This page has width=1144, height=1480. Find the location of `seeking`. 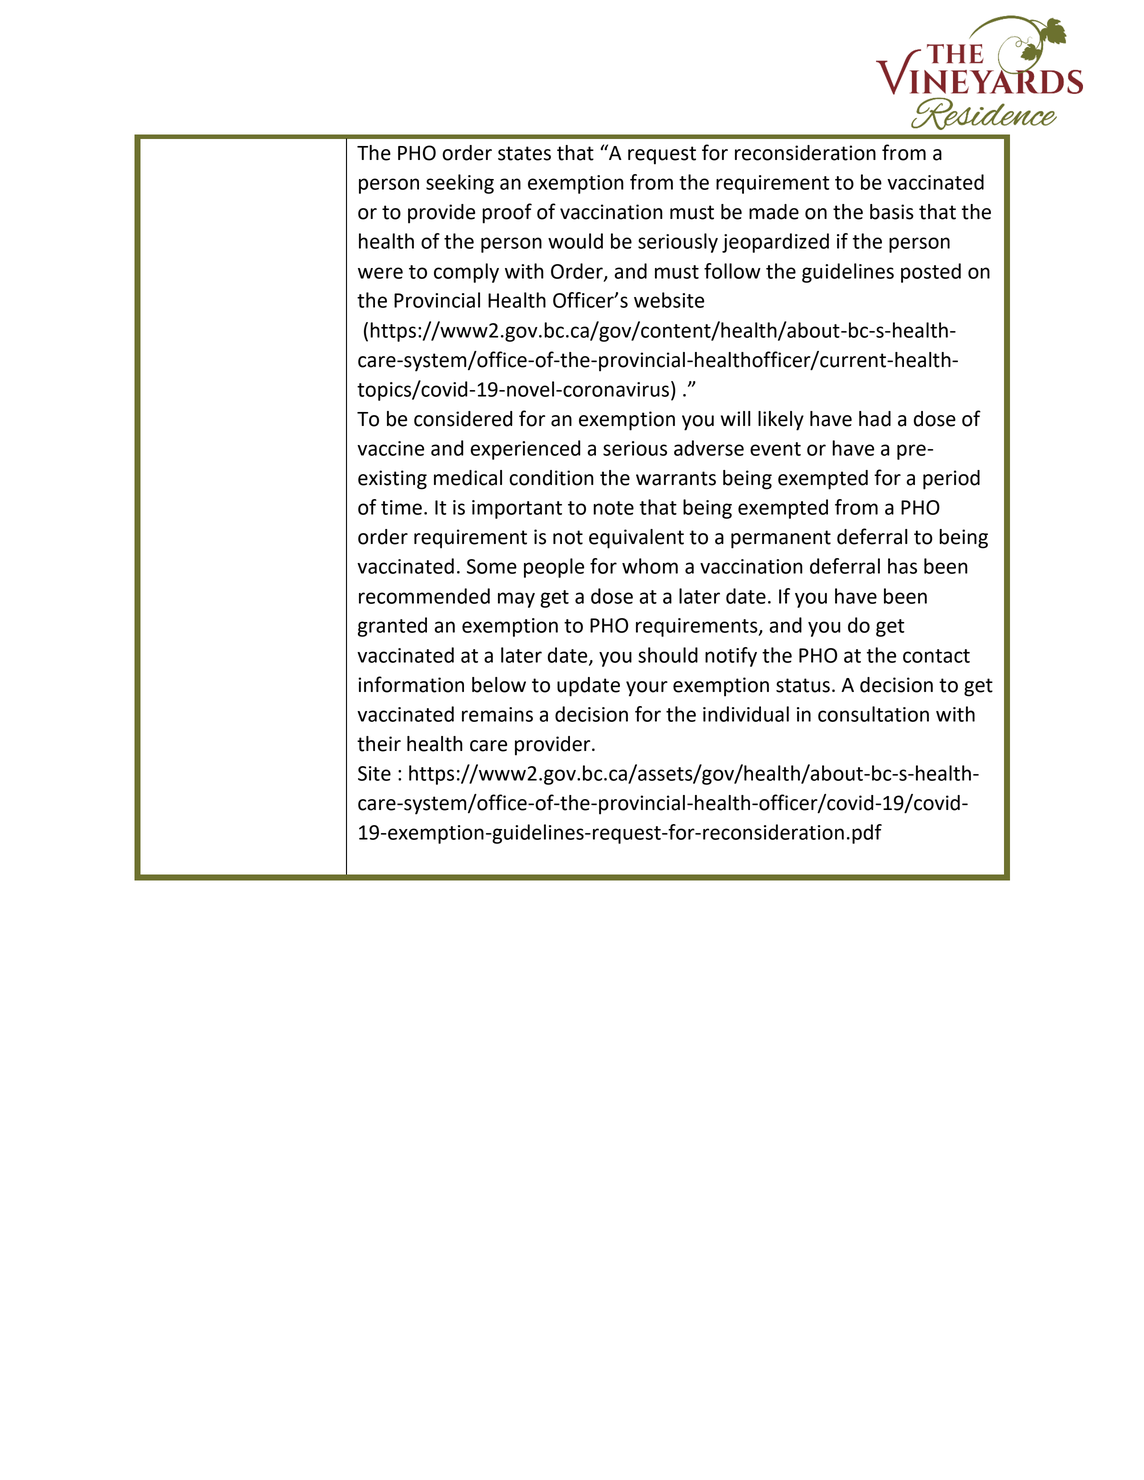

seeking is located at coordinates (460, 184).
